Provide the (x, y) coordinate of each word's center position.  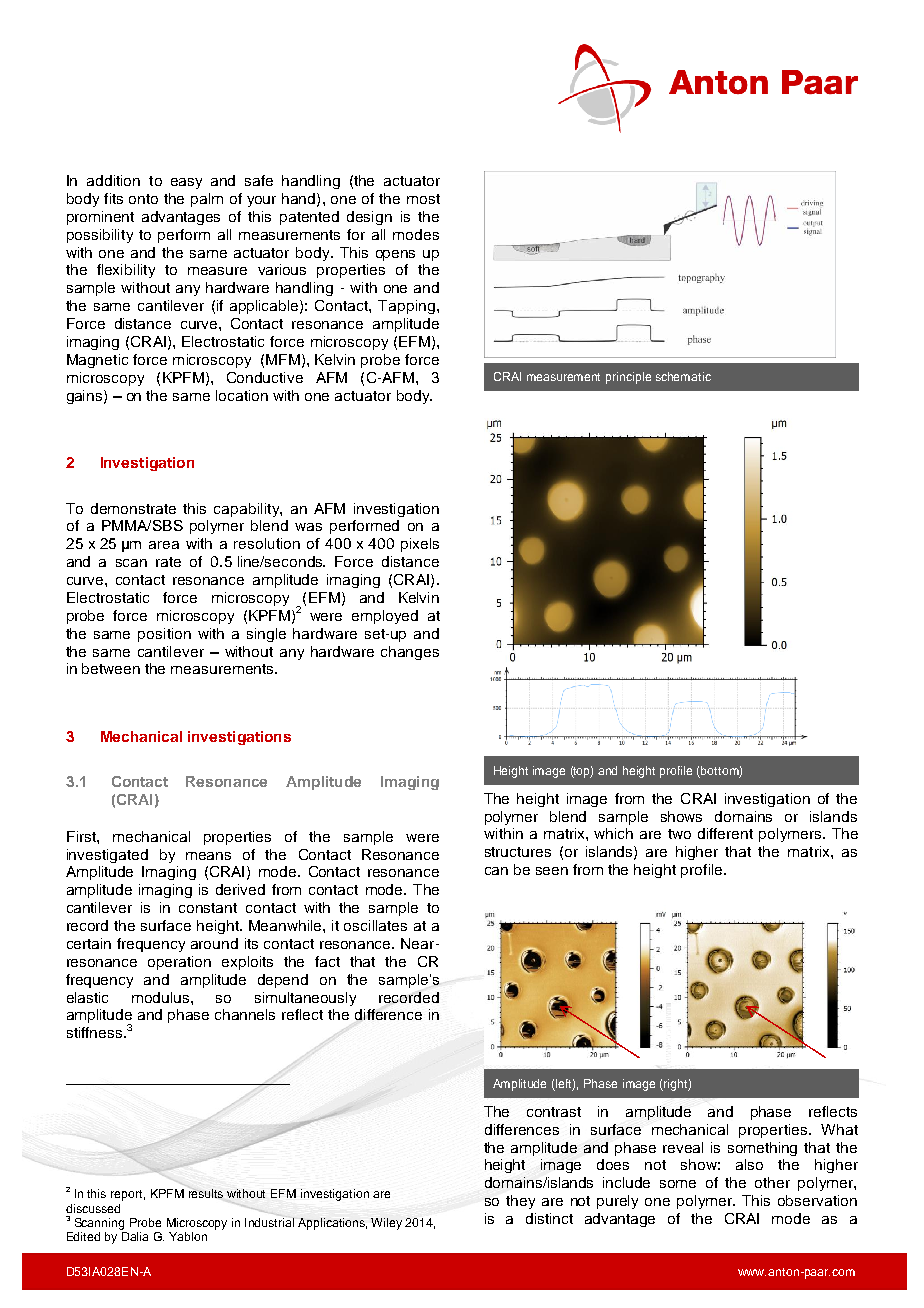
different (725, 833)
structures (518, 852)
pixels (420, 545)
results (206, 1193)
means (208, 856)
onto (143, 199)
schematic (683, 376)
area (164, 545)
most (423, 199)
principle (628, 378)
